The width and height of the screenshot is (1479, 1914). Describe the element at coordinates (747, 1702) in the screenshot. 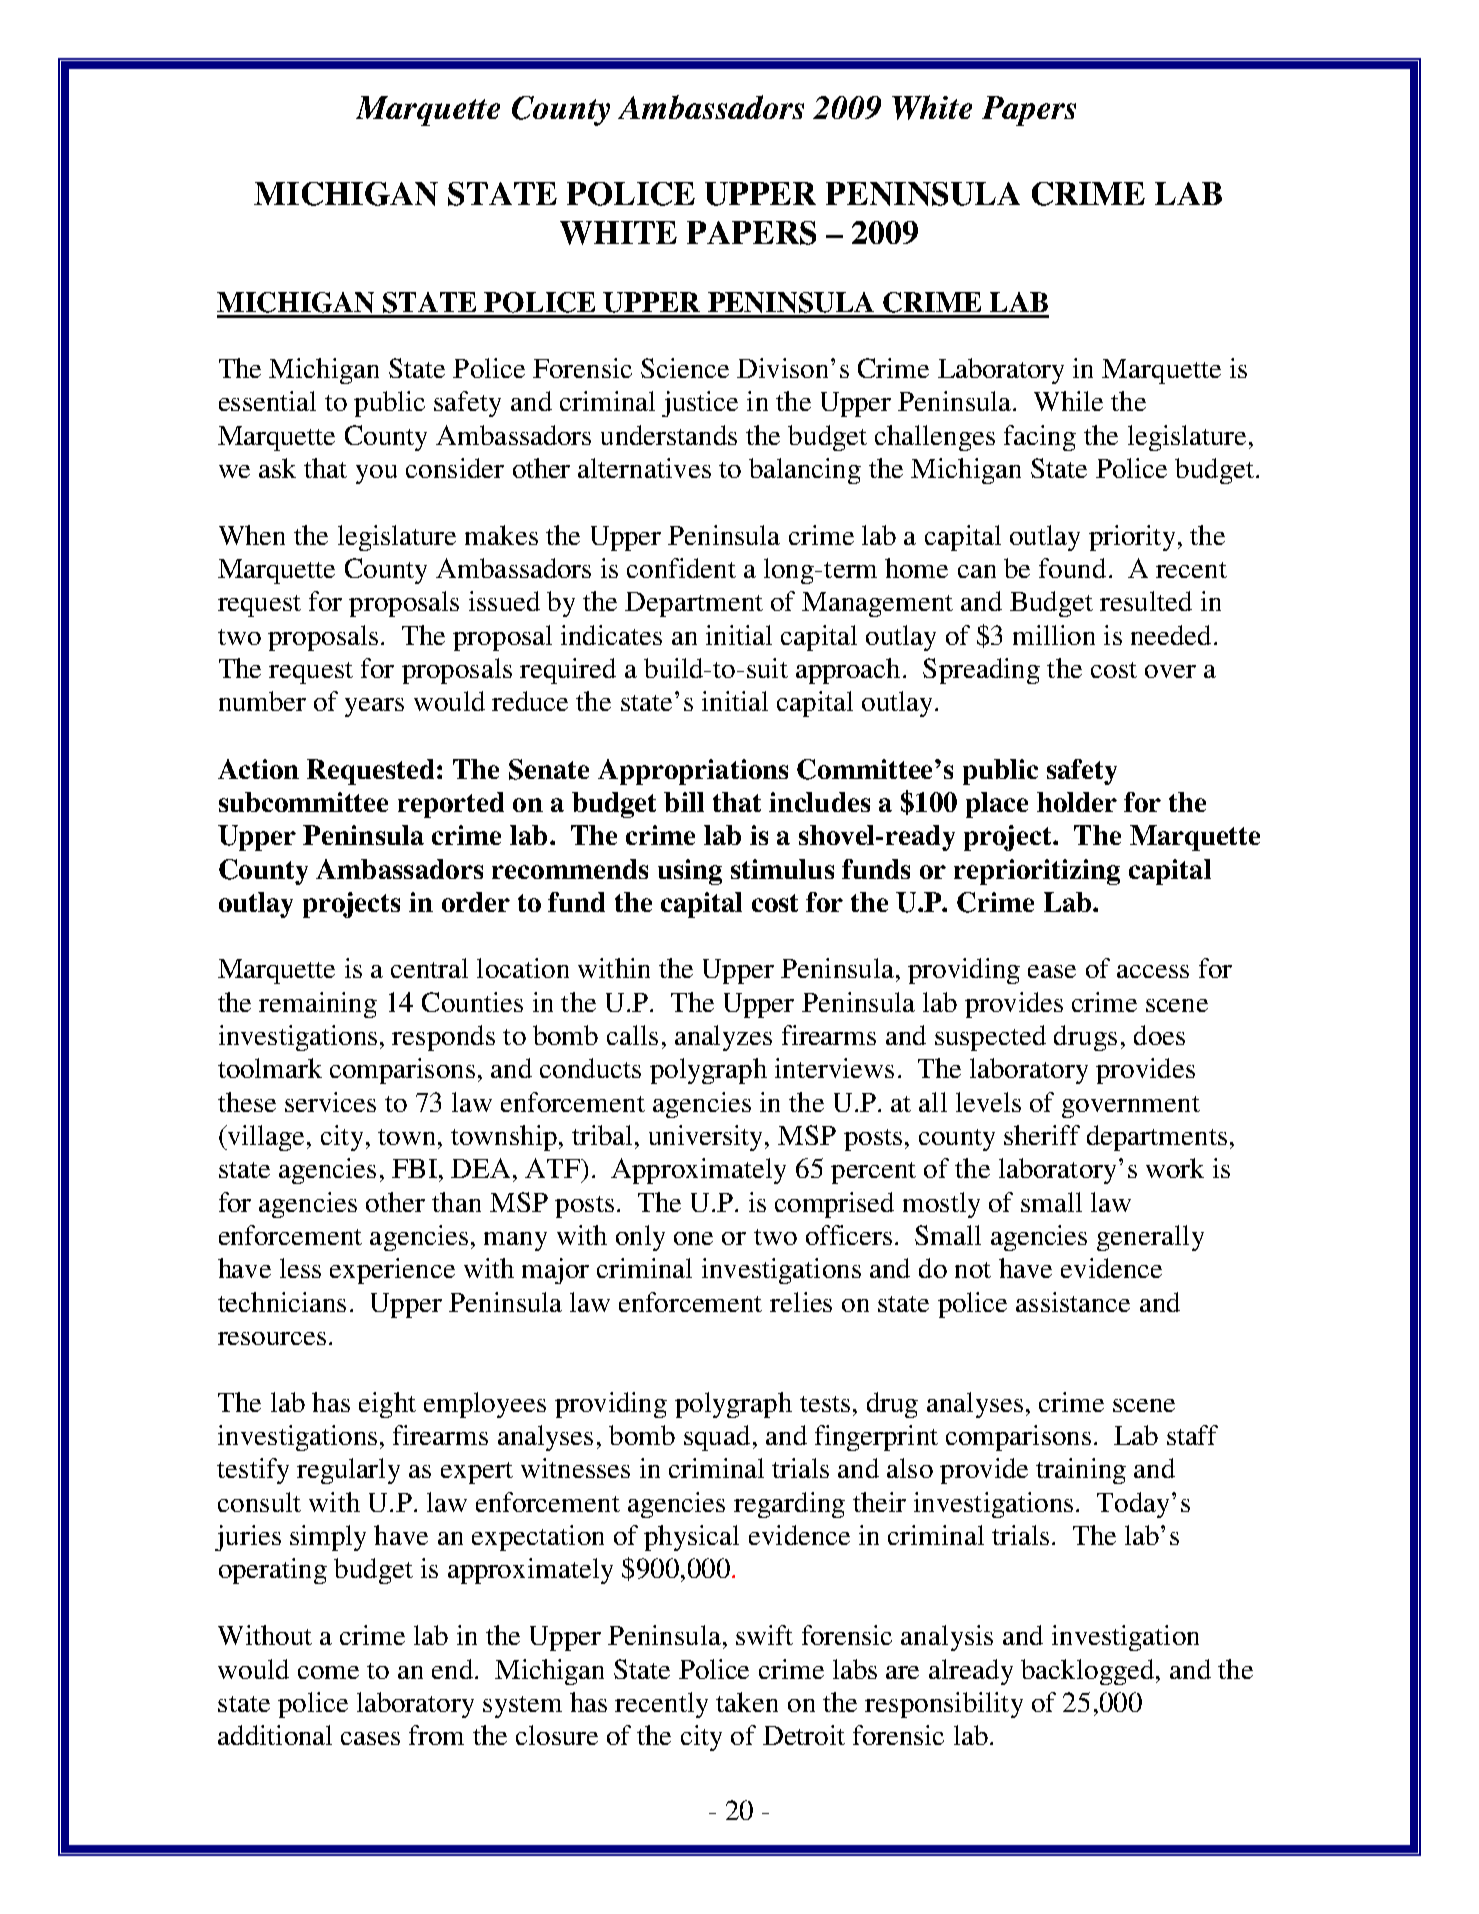

I see `taken` at that location.
